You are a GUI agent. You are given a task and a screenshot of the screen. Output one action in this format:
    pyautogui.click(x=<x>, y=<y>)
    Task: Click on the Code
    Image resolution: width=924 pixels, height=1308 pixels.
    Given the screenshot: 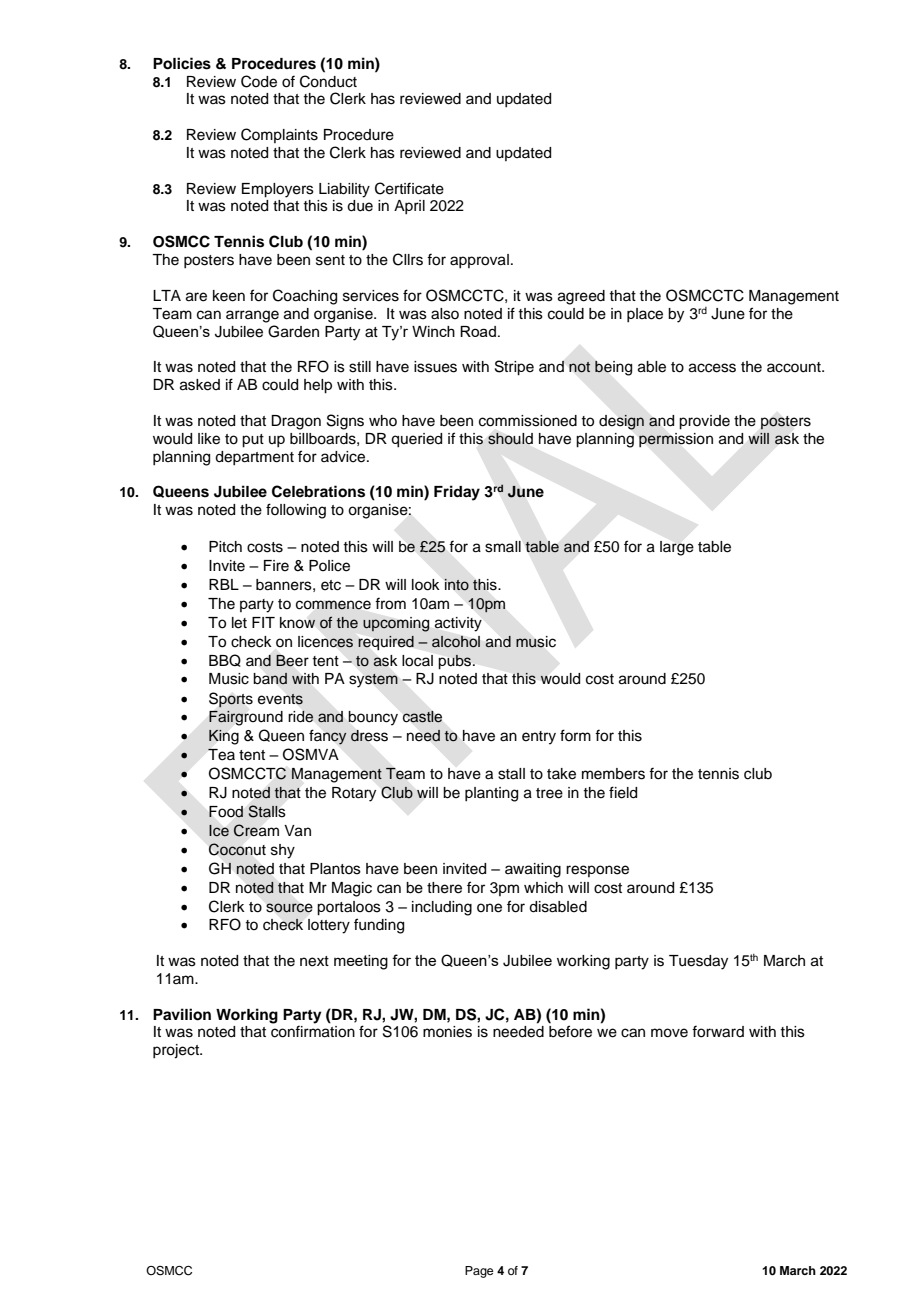 What is the action you would take?
    pyautogui.click(x=259, y=81)
